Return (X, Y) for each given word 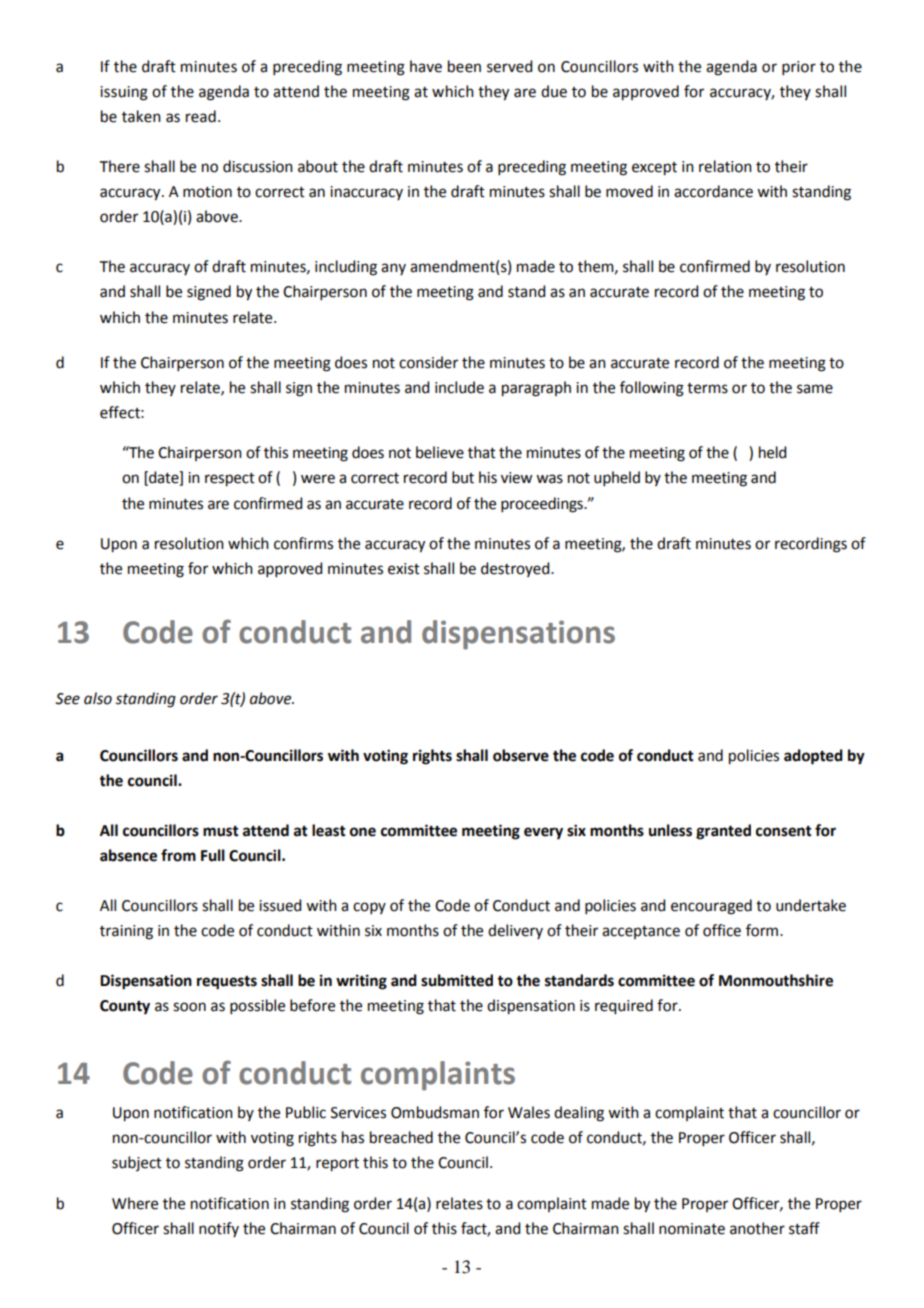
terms (707, 388)
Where (135, 1203)
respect (230, 480)
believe (440, 452)
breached (401, 1137)
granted (723, 832)
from (178, 855)
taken (141, 116)
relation (725, 166)
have (426, 66)
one (363, 832)
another (757, 1228)
